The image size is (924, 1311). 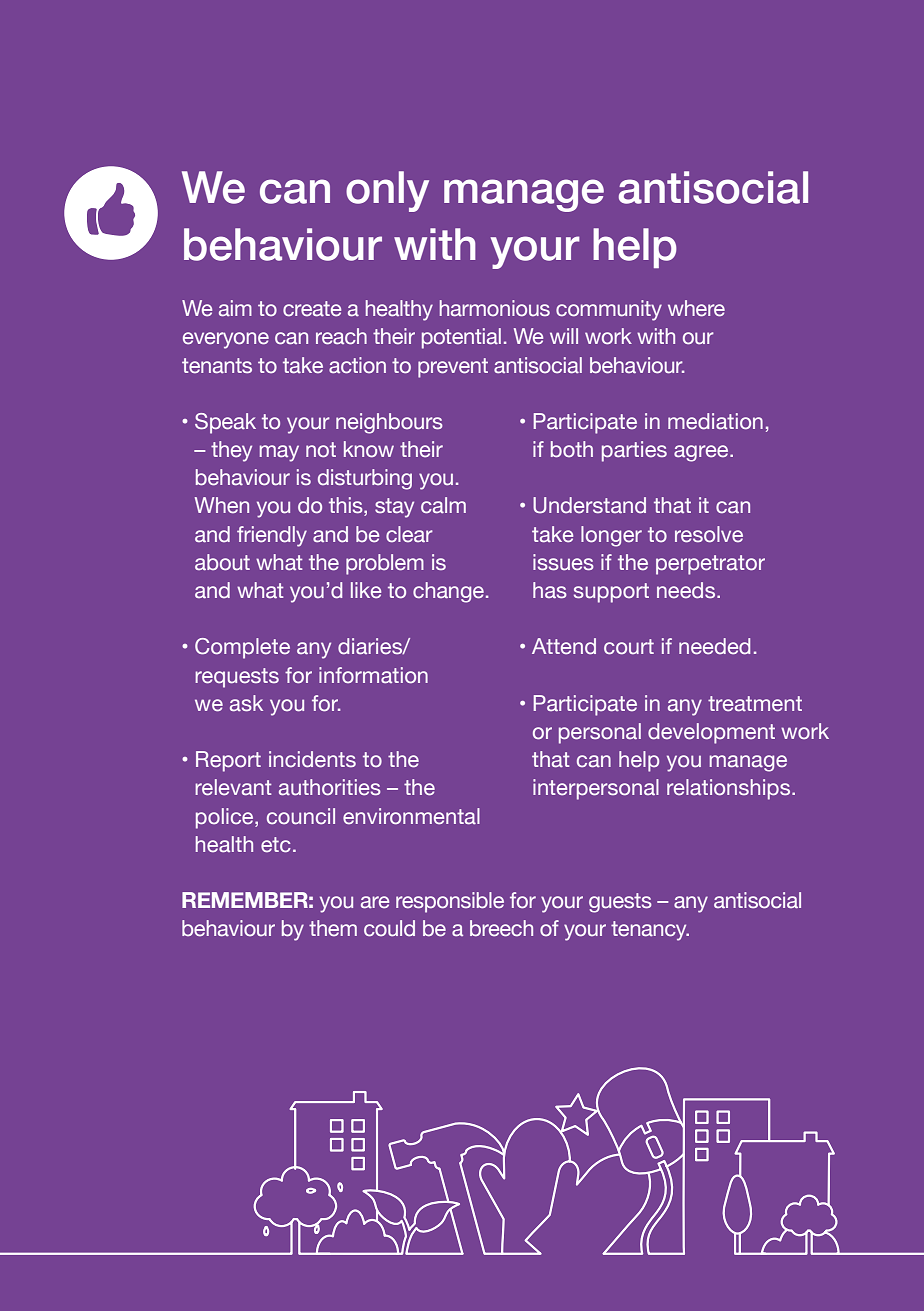 I want to click on perpetrator, so click(x=710, y=565).
